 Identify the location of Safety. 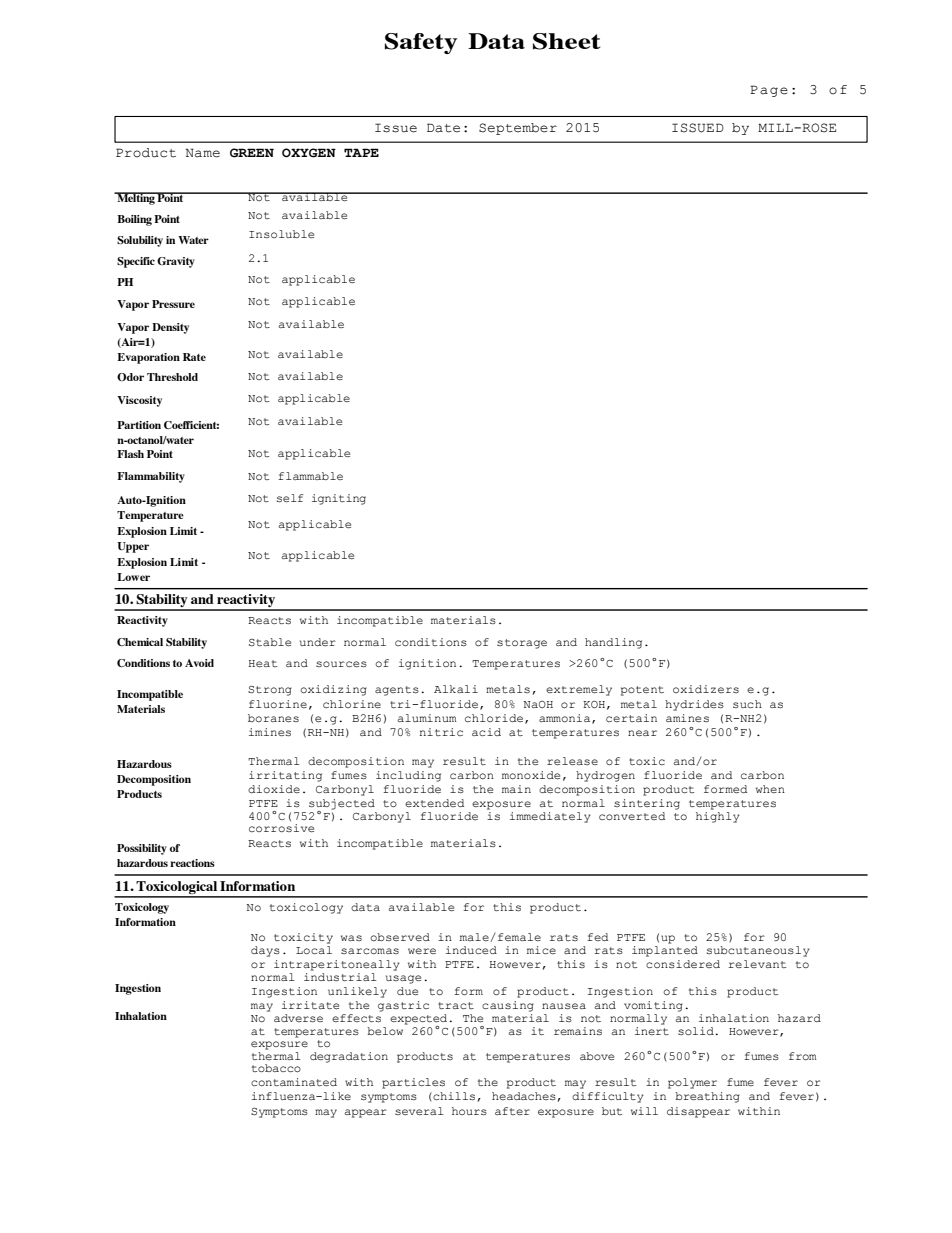
(421, 43).
